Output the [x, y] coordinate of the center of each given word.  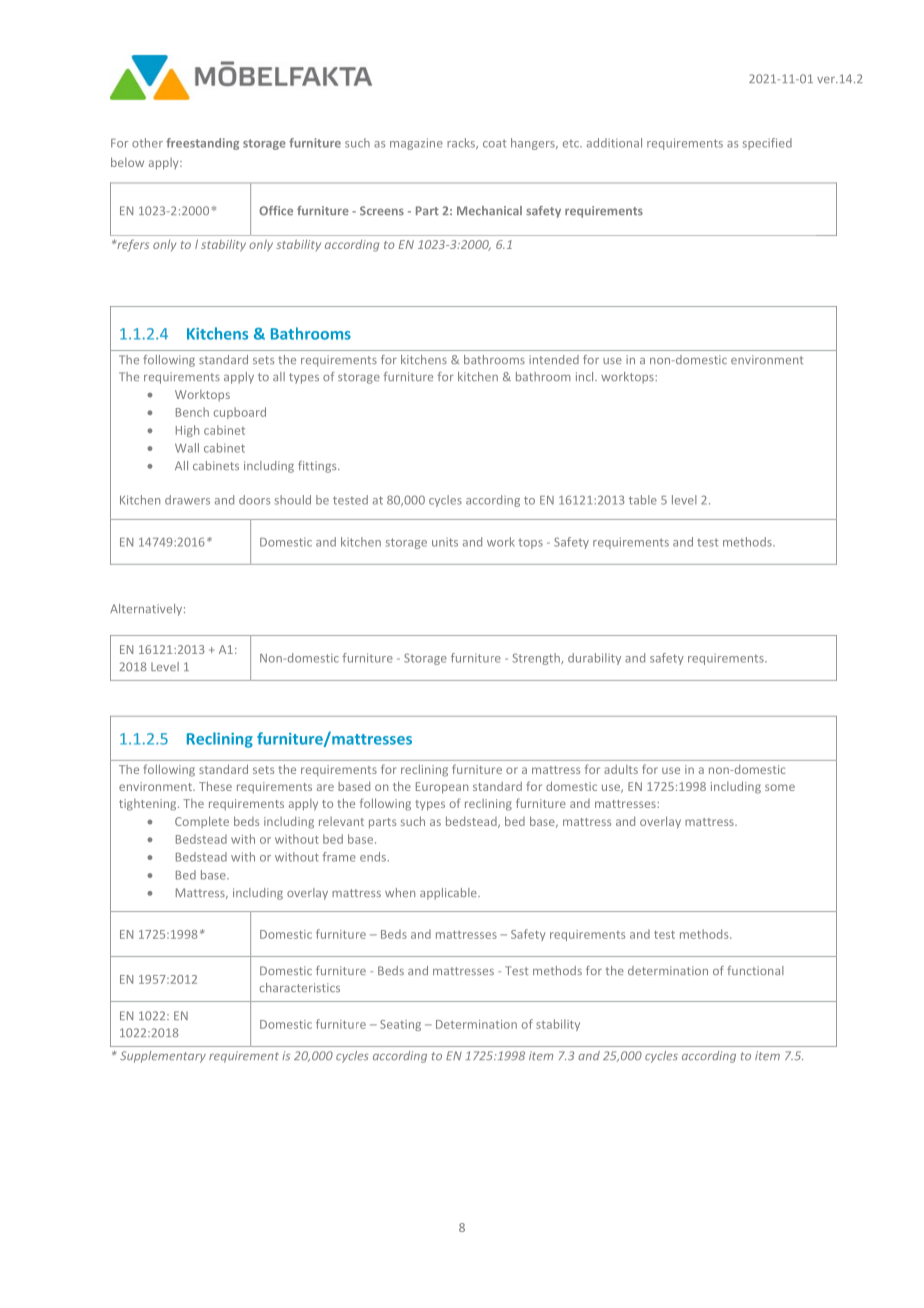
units [445, 542]
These [215, 786]
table [643, 500]
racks [462, 143]
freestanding [202, 144]
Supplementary [163, 1057]
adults [621, 769]
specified [767, 144]
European [442, 788]
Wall [187, 448]
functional [755, 970]
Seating [400, 1025]
